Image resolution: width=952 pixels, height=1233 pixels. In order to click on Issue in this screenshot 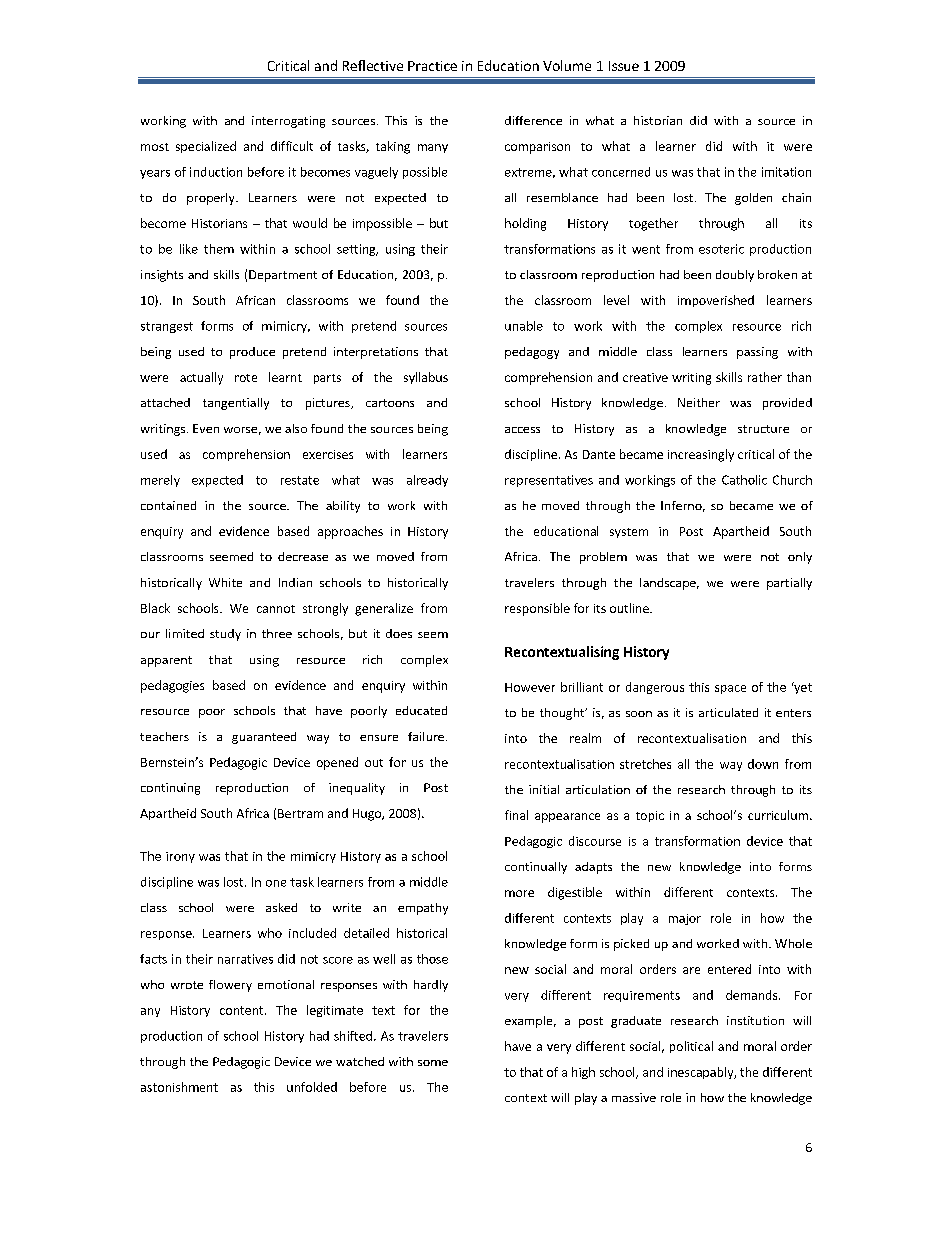, I will do `click(624, 66)`.
